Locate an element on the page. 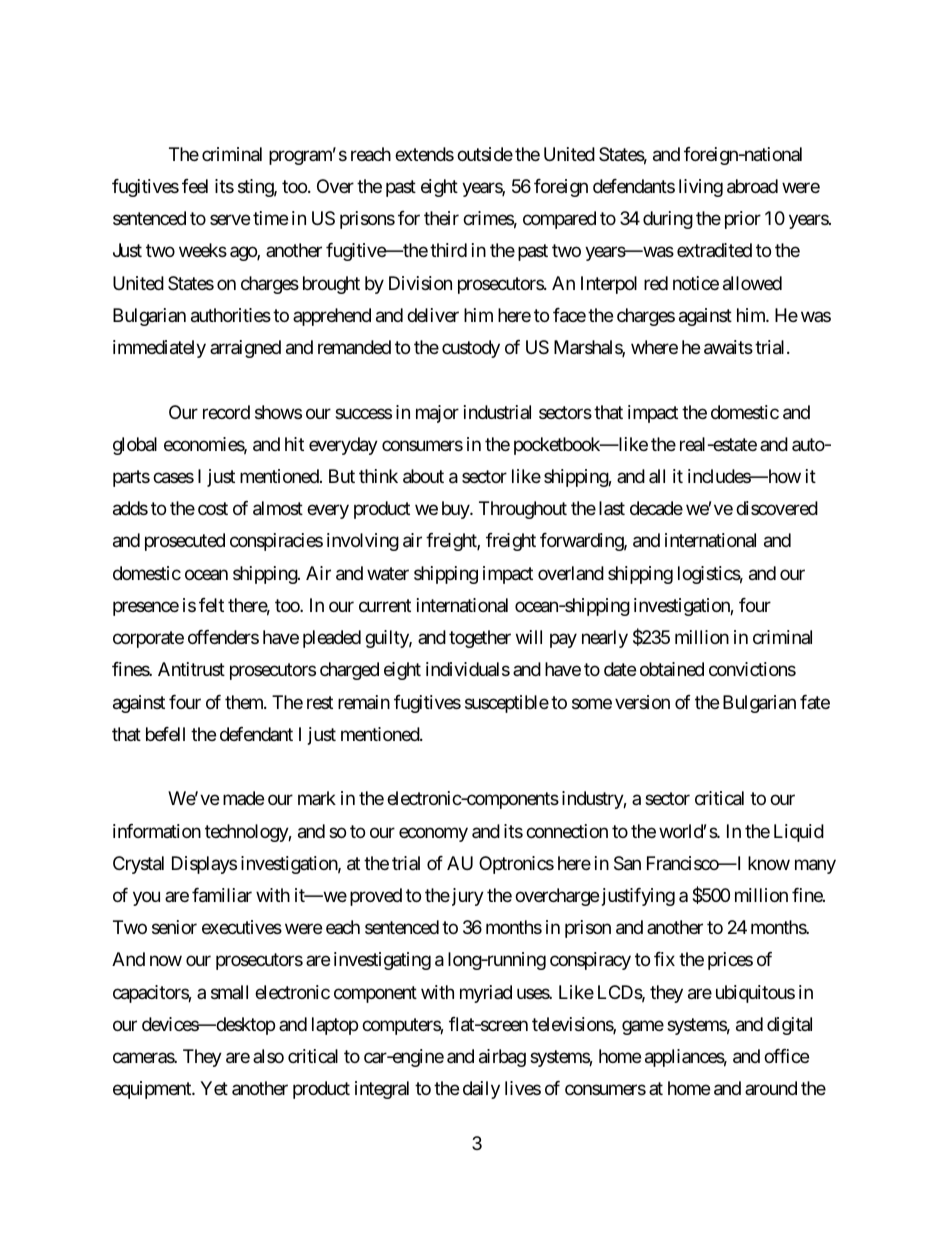 The image size is (952, 1233). their is located at coordinates (441, 218).
